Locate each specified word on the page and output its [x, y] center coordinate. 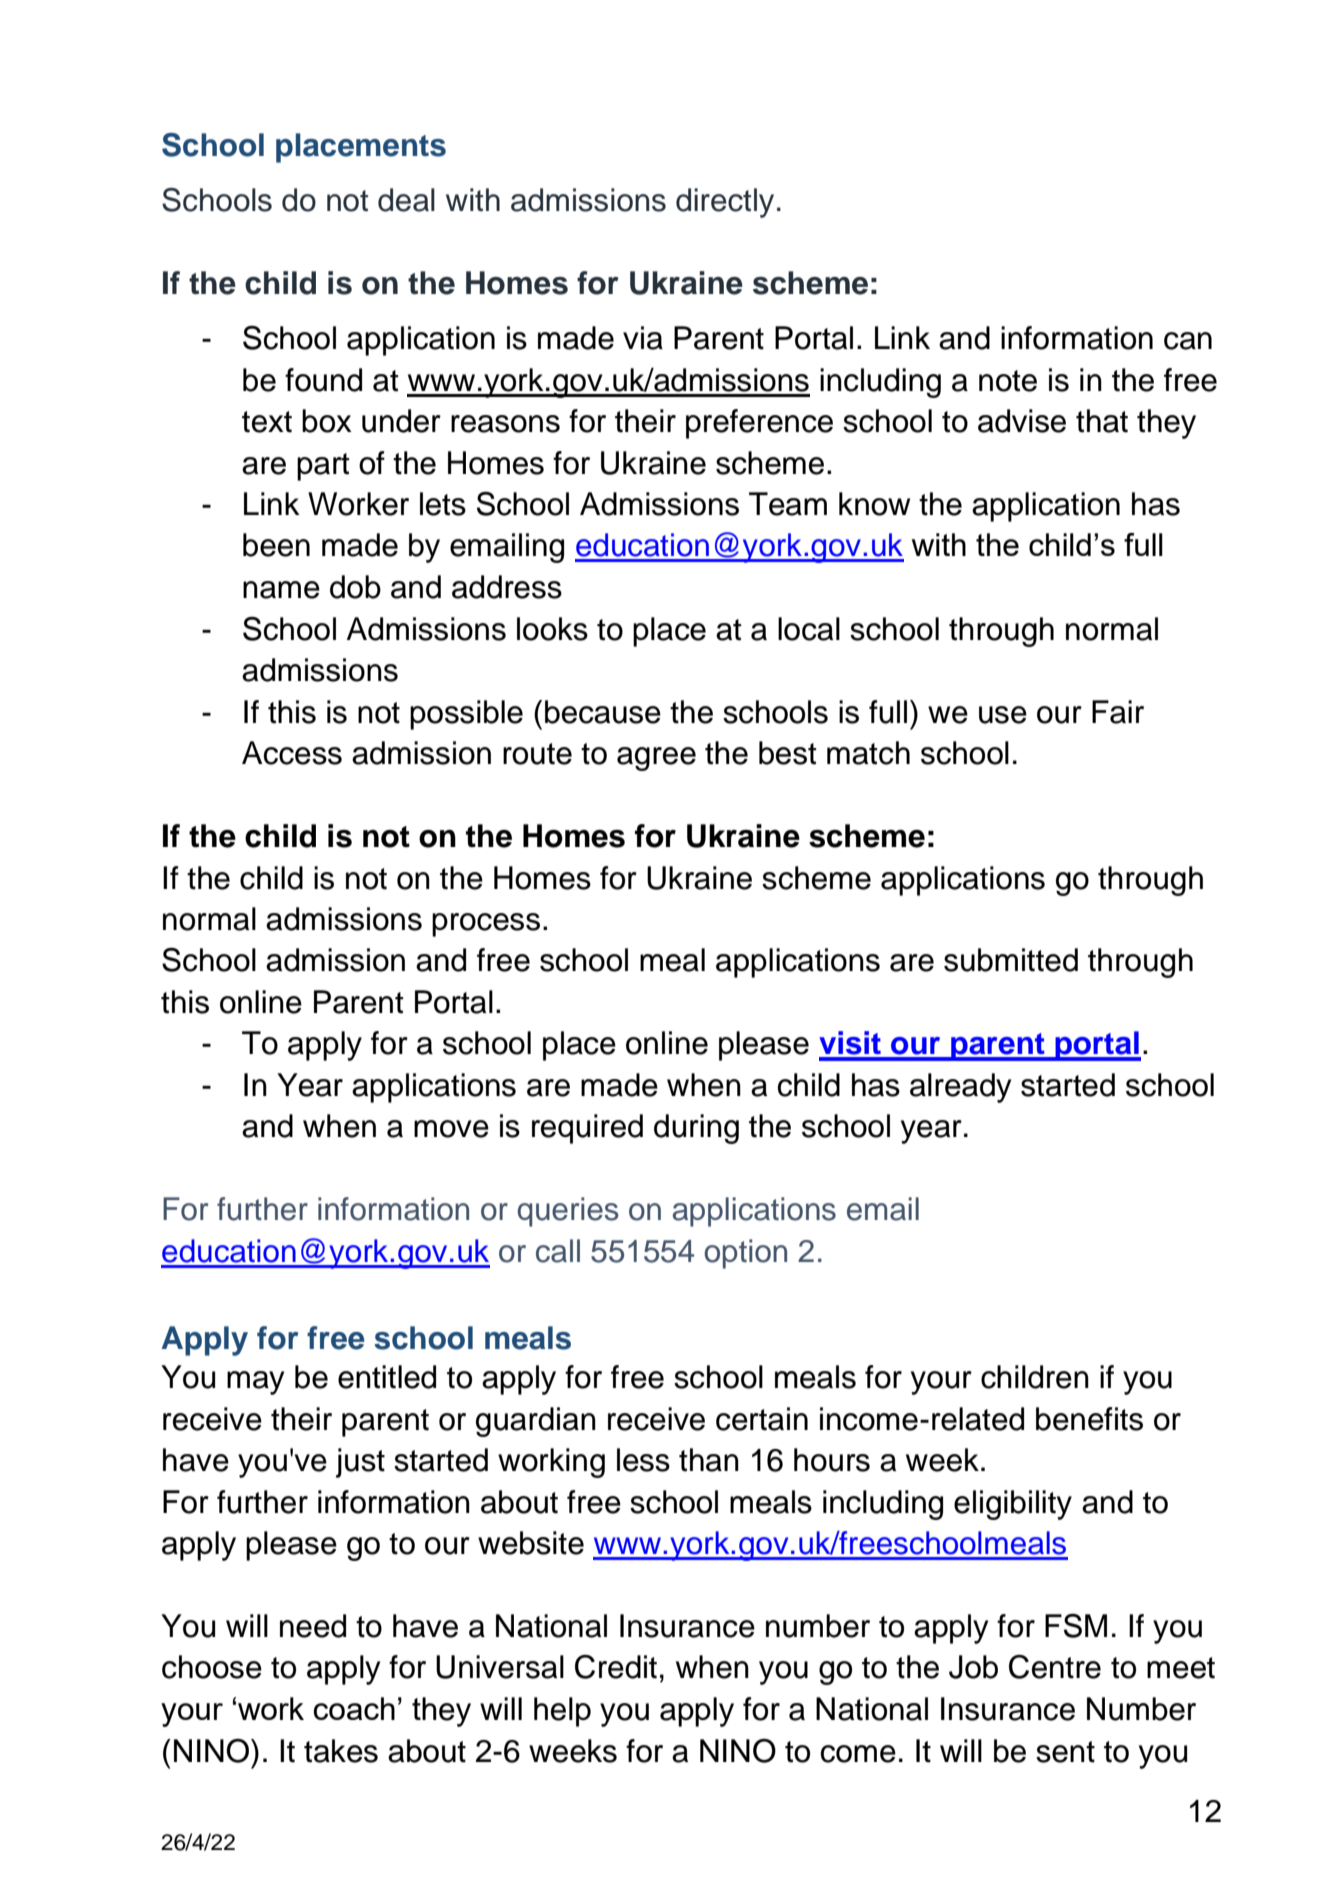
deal [406, 200]
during [696, 1129]
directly [725, 203]
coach [354, 1708]
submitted [1011, 960]
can [1188, 341]
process [486, 925]
